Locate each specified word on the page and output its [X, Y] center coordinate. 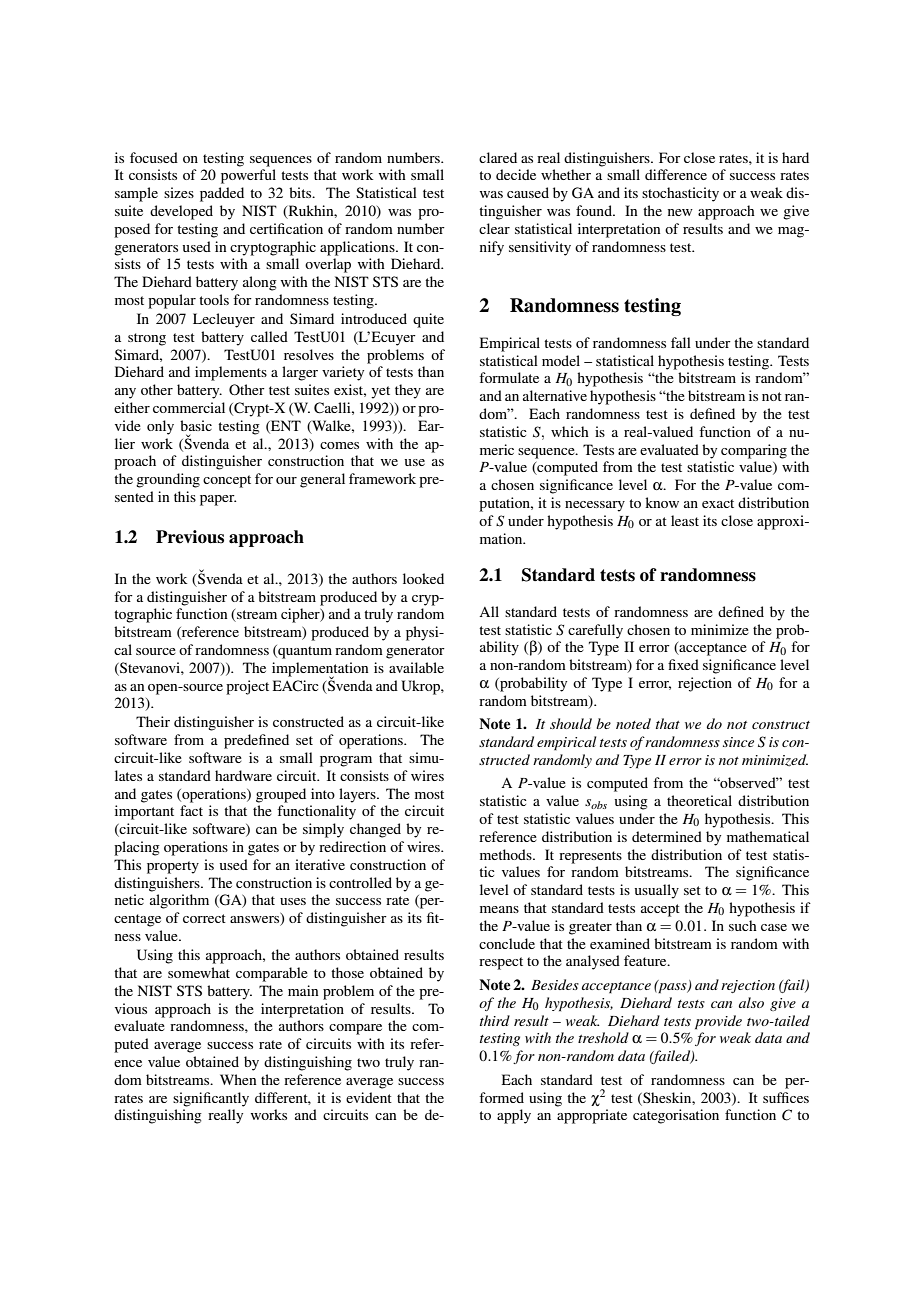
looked [423, 578]
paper [218, 500]
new [680, 212]
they [408, 391]
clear [494, 228]
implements [231, 373]
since [738, 742]
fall [681, 342]
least [685, 520]
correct [204, 918]
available [416, 667]
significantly [211, 1099]
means [499, 909]
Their [153, 721]
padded [222, 194]
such [743, 925]
